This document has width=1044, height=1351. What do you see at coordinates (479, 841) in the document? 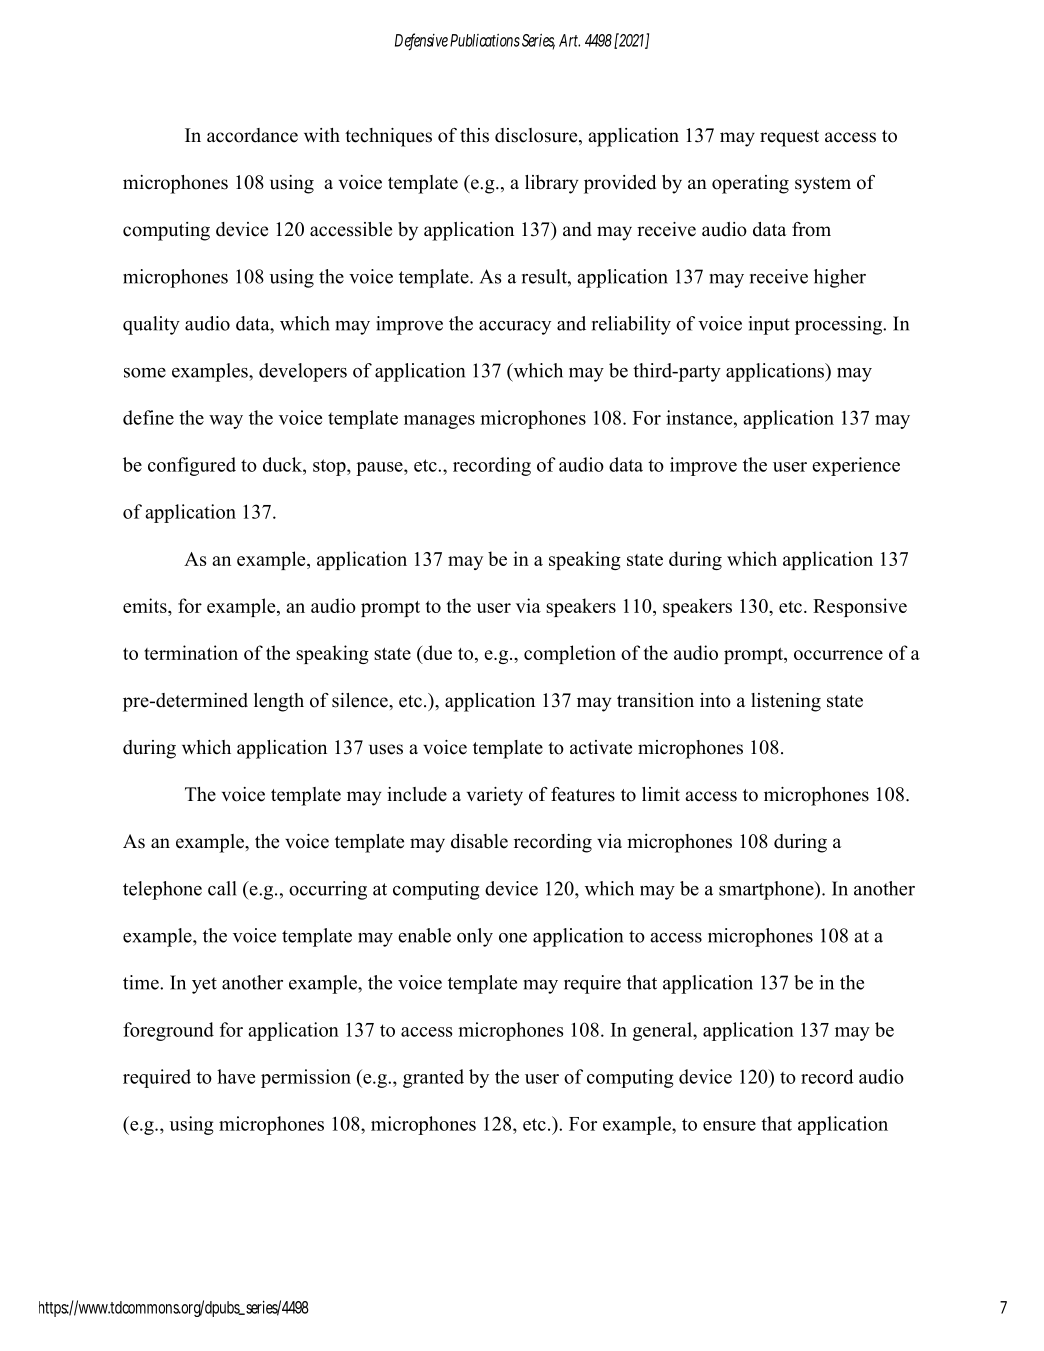
I see `disable` at bounding box center [479, 841].
